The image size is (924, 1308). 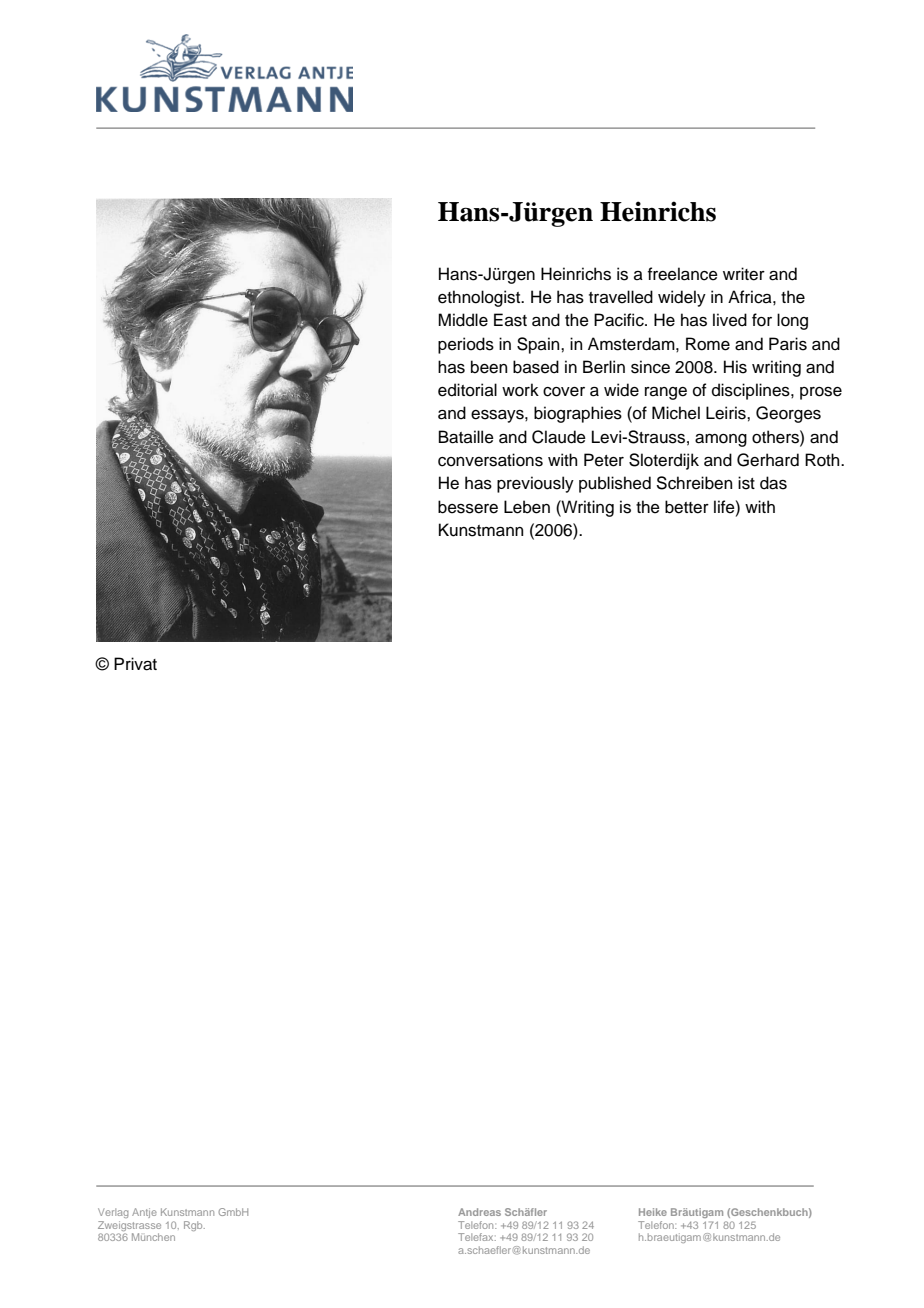 What do you see at coordinates (687, 507) in the screenshot?
I see `better` at bounding box center [687, 507].
